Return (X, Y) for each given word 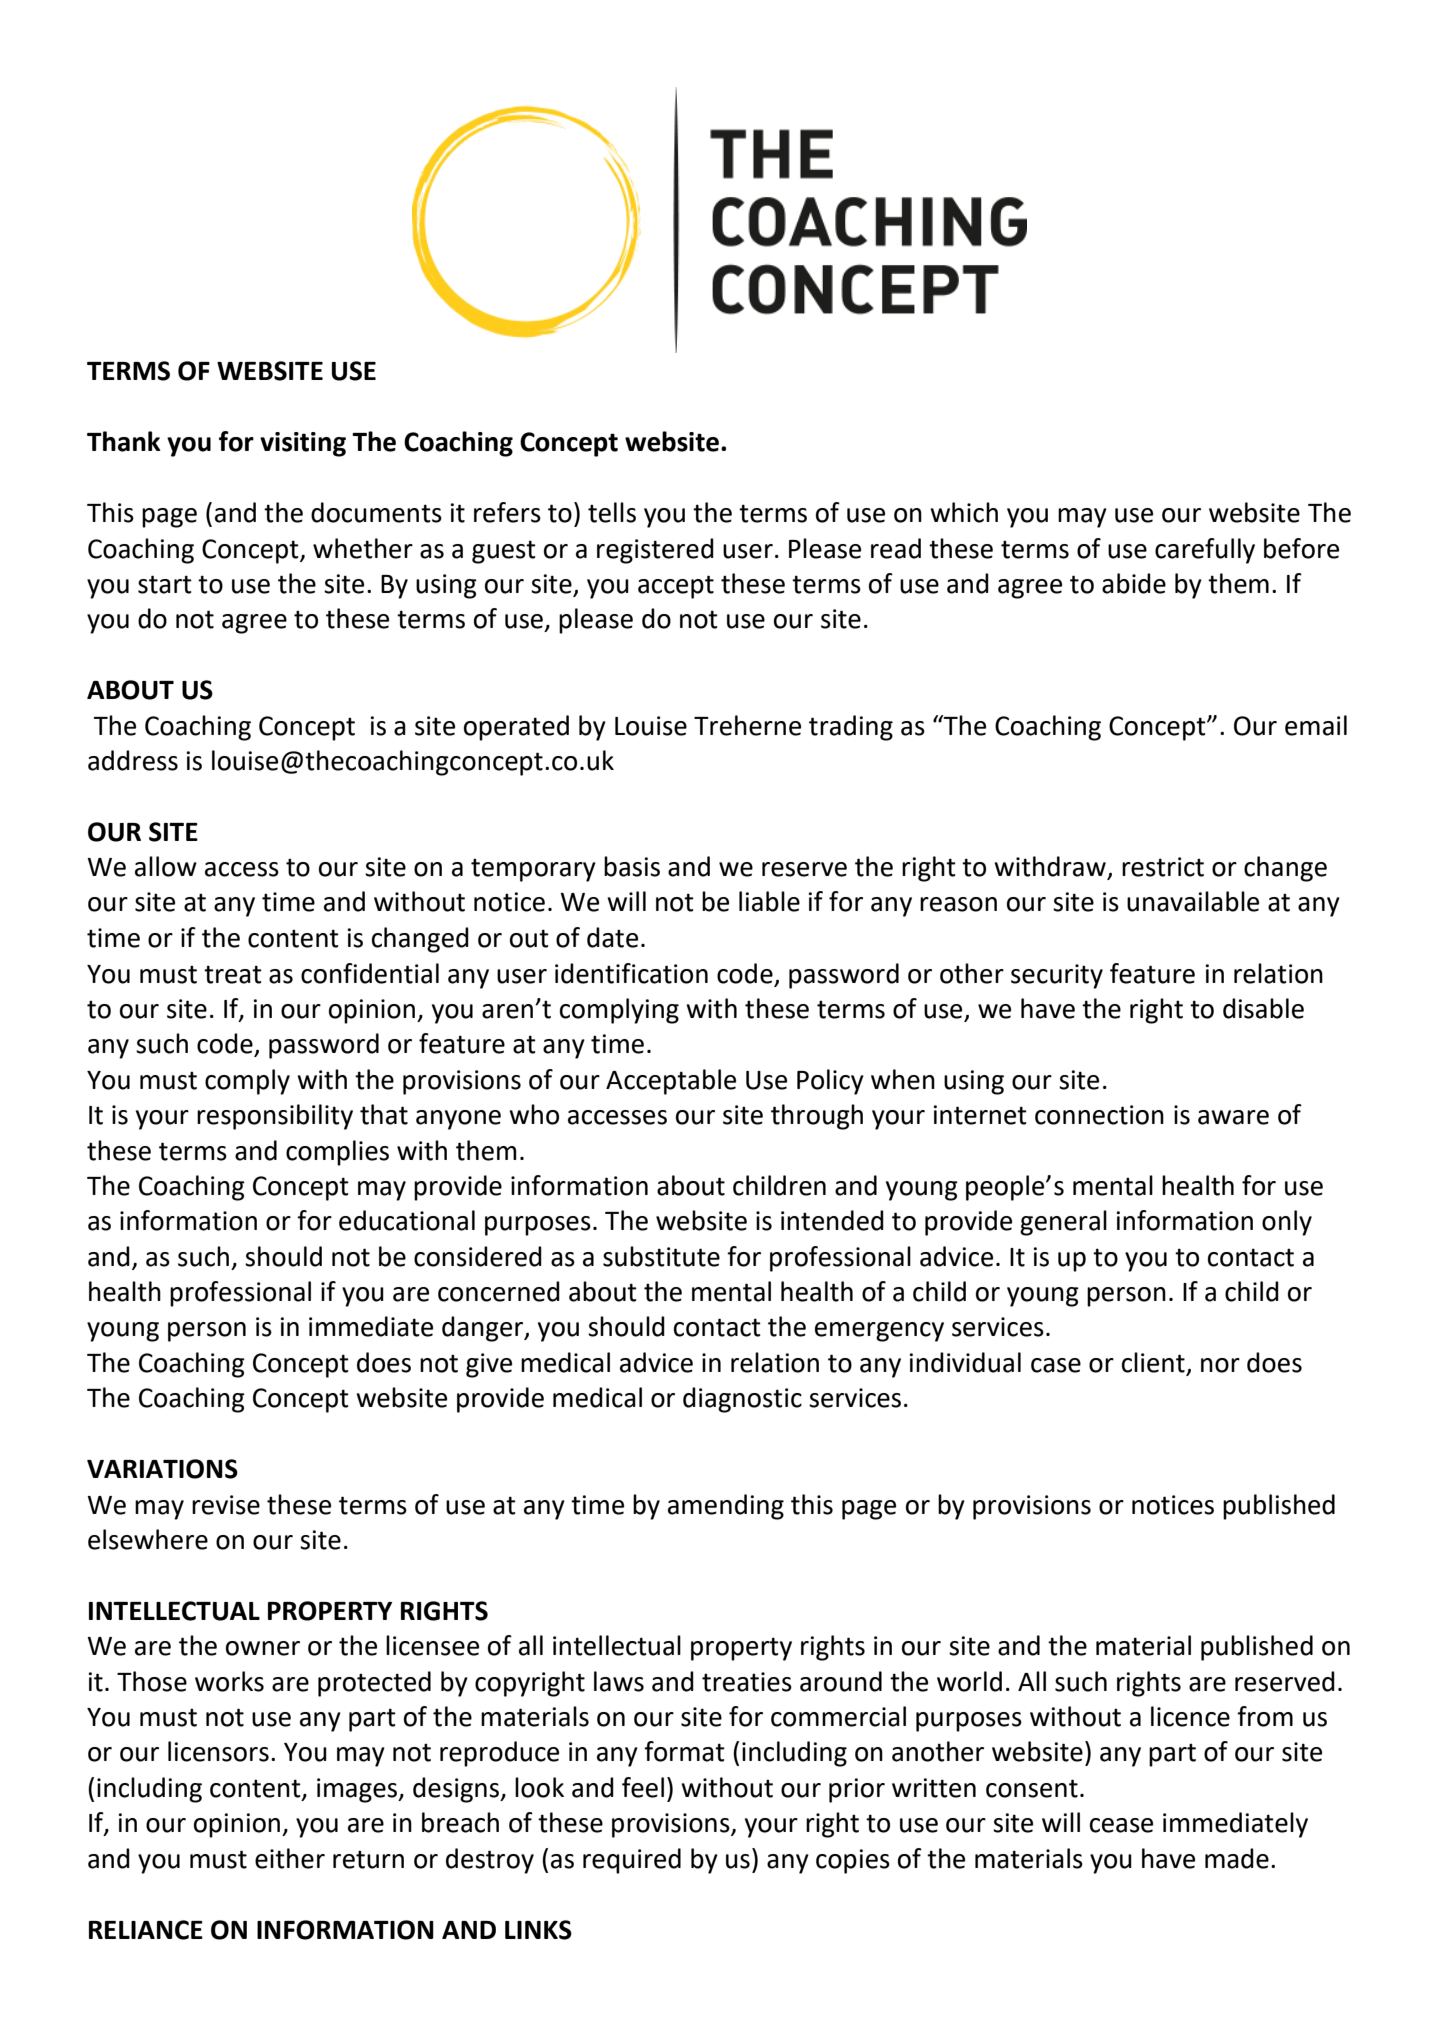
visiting (303, 444)
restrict (1163, 867)
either (290, 1858)
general (1063, 1223)
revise (226, 1505)
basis (632, 866)
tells (612, 512)
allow (166, 866)
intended (832, 1220)
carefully (1205, 551)
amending (726, 1507)
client (1154, 1363)
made (1237, 1858)
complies (337, 1153)
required (632, 1861)
